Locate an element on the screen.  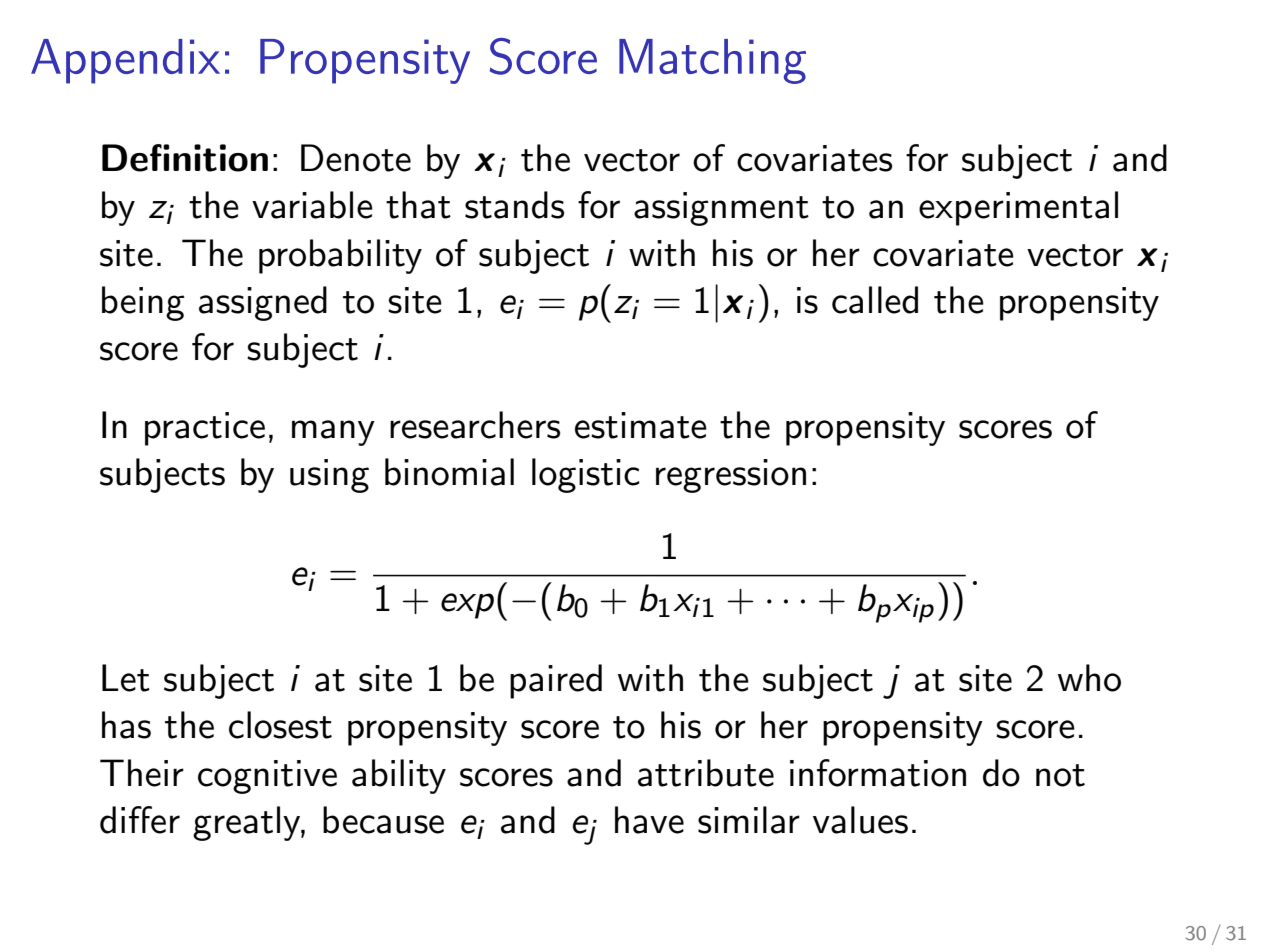
called is located at coordinates (875, 300).
